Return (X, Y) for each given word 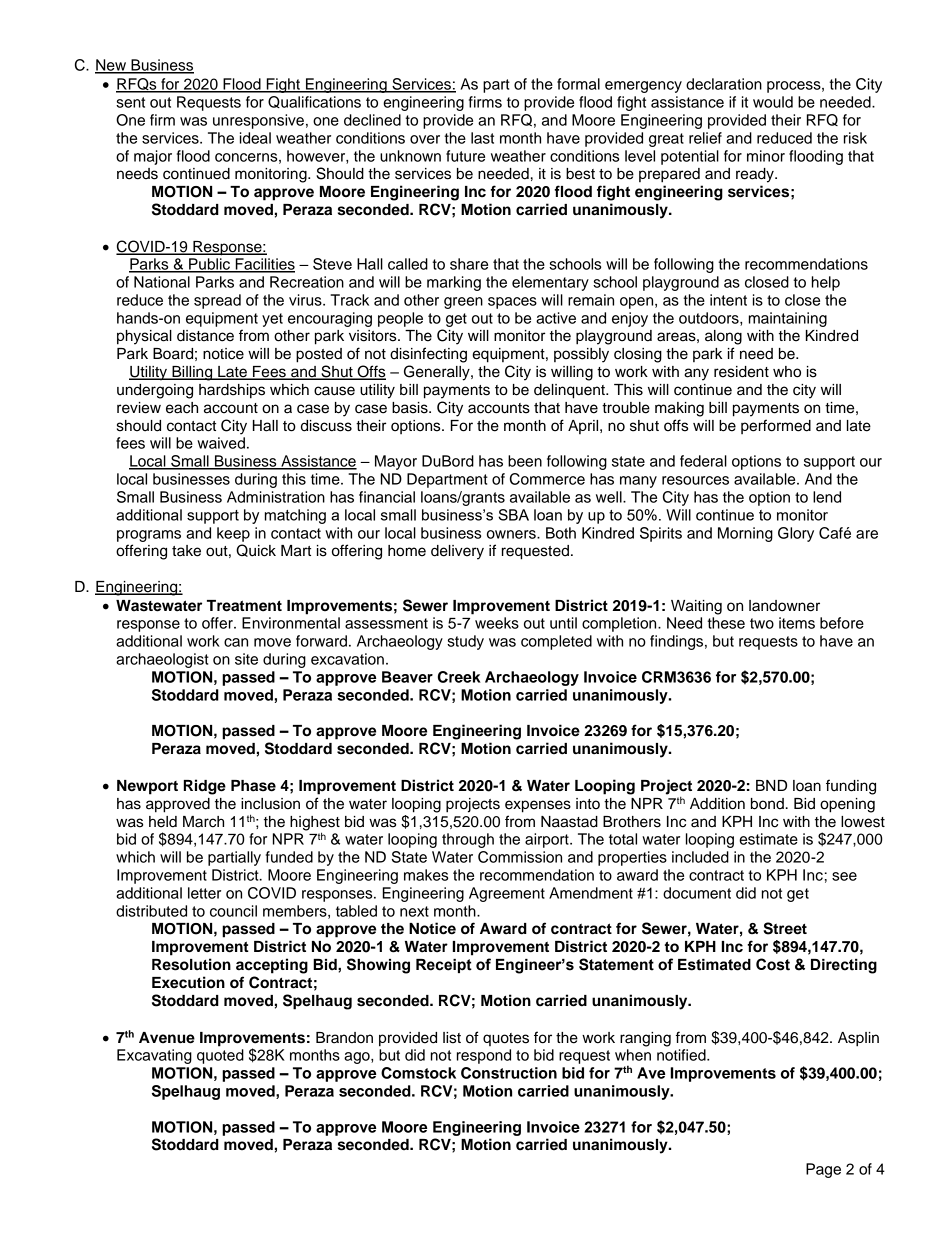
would (773, 102)
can (236, 642)
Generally (438, 373)
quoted (220, 1056)
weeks (497, 623)
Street (785, 928)
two (762, 623)
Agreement (507, 894)
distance (205, 336)
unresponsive (258, 121)
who (787, 372)
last (482, 138)
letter (204, 893)
